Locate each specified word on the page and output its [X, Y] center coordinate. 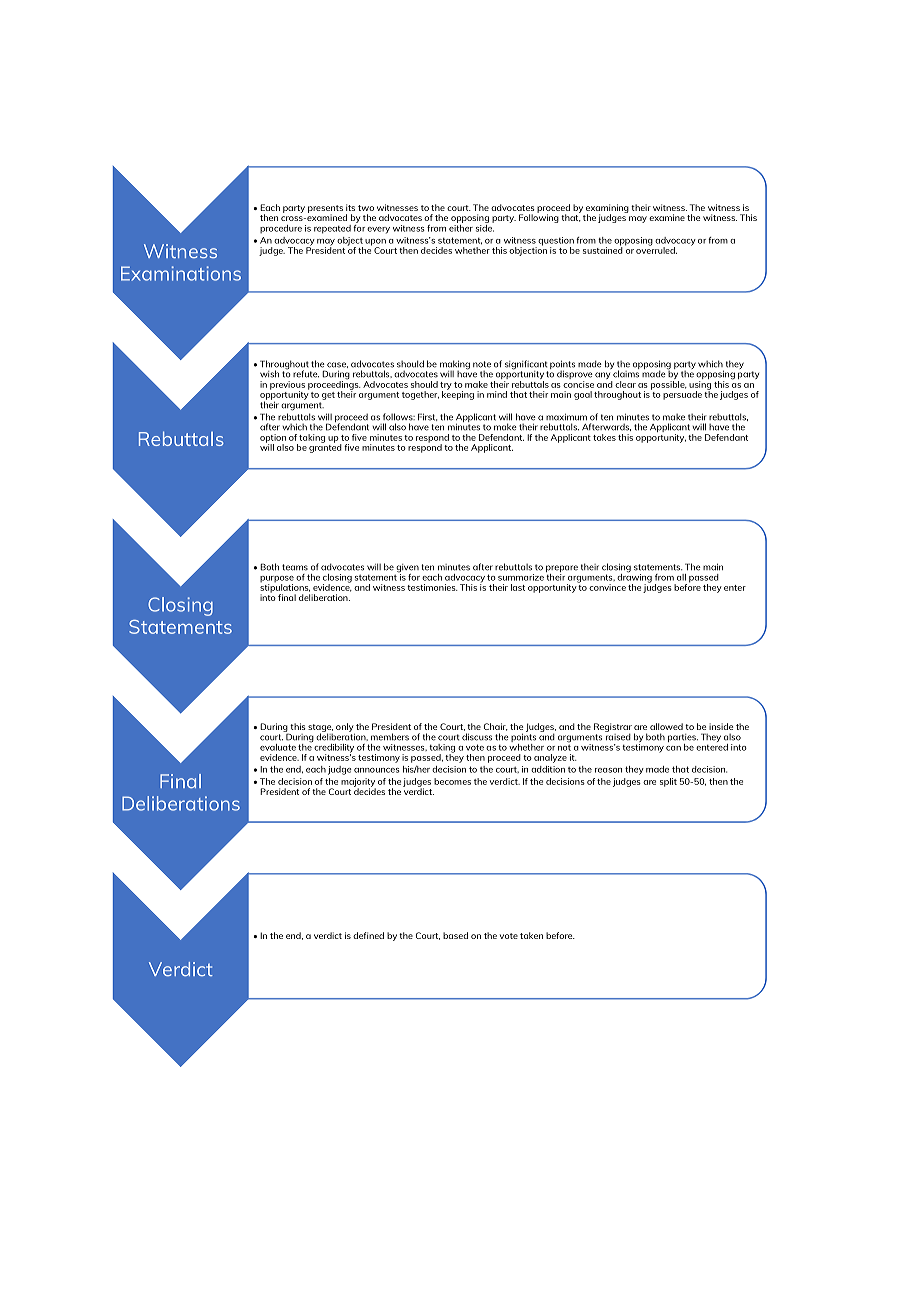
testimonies [432, 587]
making [455, 366]
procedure [281, 229]
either [461, 227]
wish [269, 374]
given [407, 569]
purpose [277, 580]
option [273, 439]
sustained [603, 249]
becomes [452, 781]
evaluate [278, 747]
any [603, 377]
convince [607, 587]
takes [604, 437]
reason [608, 770]
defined [368, 935]
